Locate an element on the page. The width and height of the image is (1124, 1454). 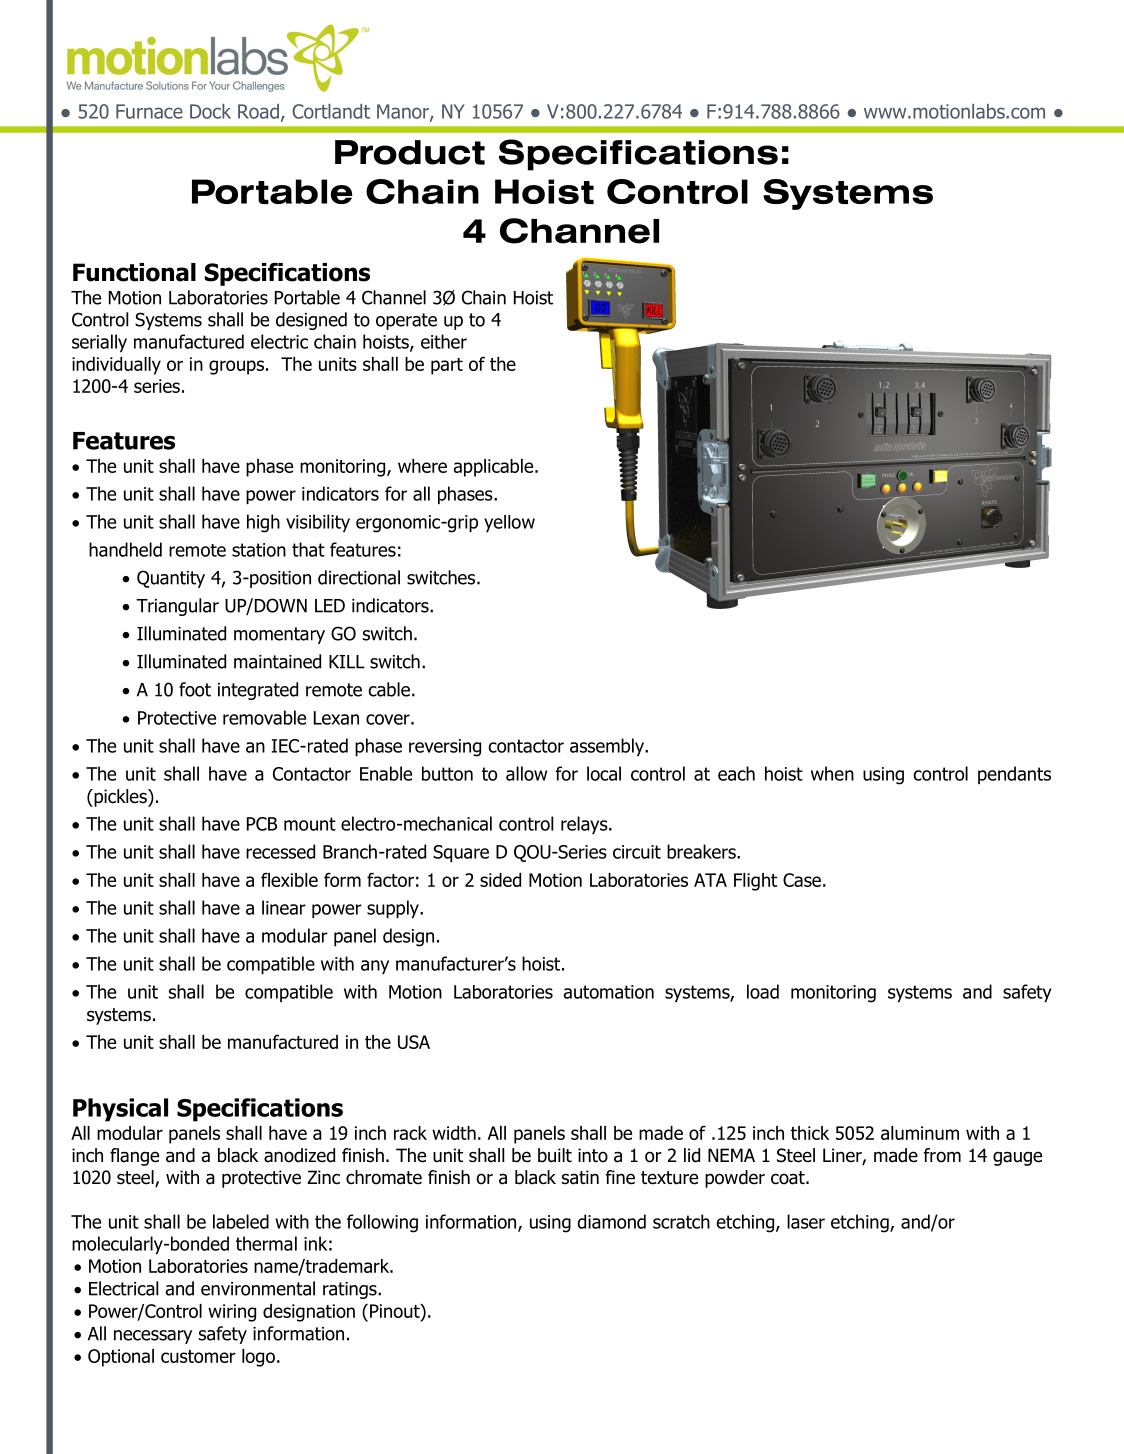
PCB is located at coordinates (262, 824).
